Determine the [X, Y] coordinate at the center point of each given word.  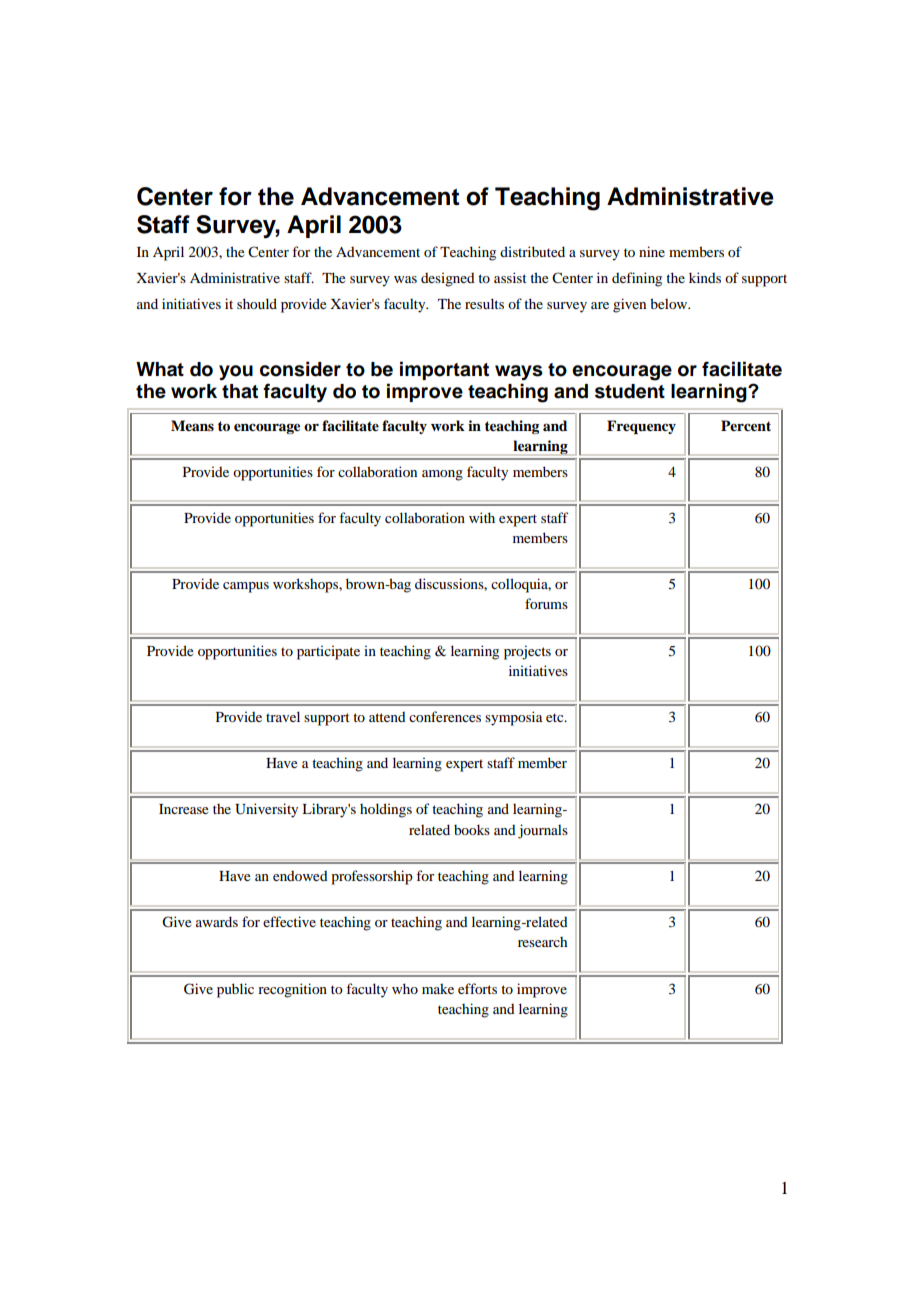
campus [246, 587]
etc [556, 717]
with [482, 517]
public [235, 990]
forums [546, 603]
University [266, 810]
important [444, 370]
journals [543, 831]
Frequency [641, 427]
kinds [705, 277]
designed [448, 279]
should [257, 303]
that [240, 391]
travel [283, 716]
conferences [445, 716]
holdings [386, 810]
